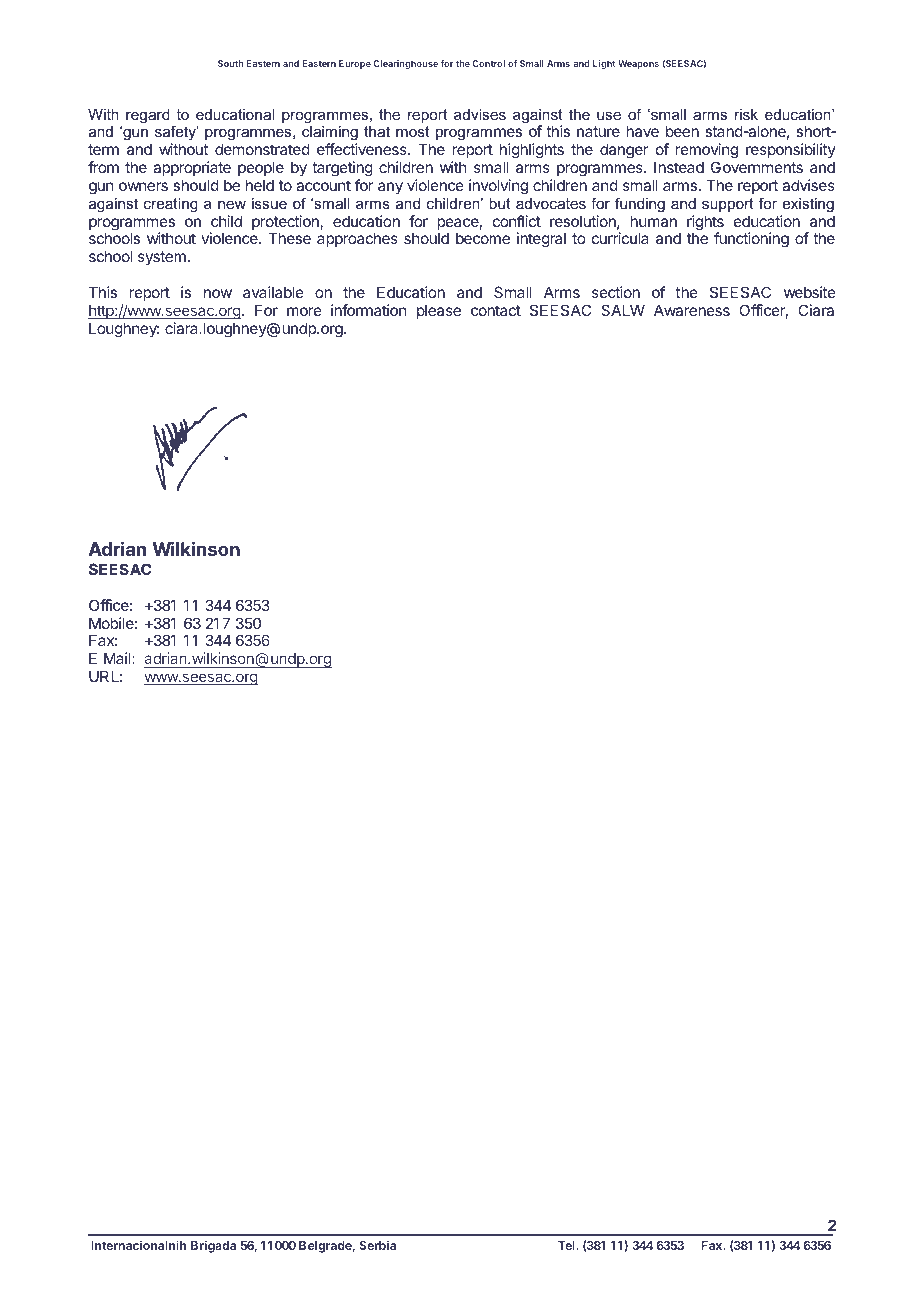 The image size is (924, 1308). What do you see at coordinates (488, 63) in the screenshot?
I see `Control` at bounding box center [488, 63].
